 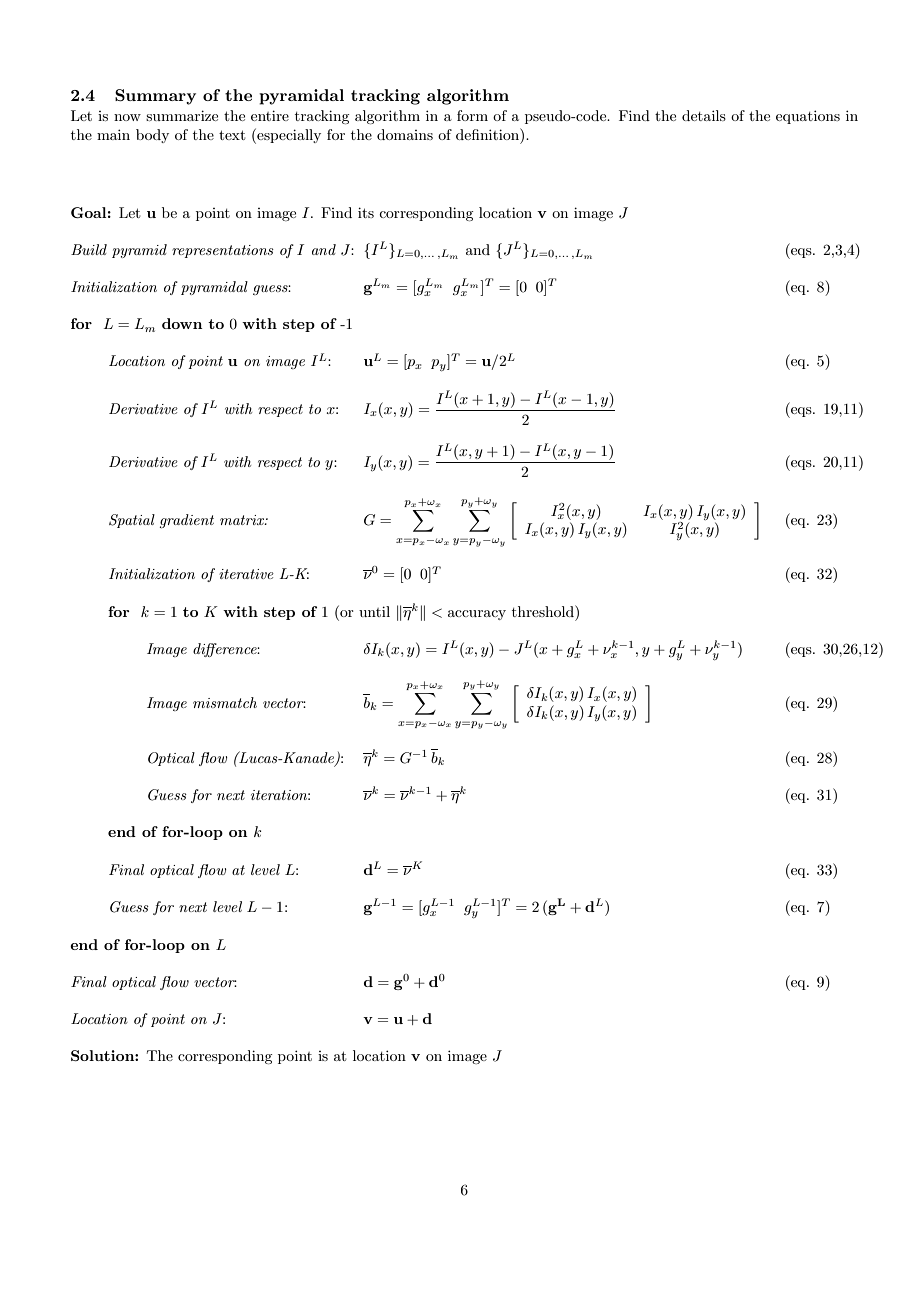 I want to click on summarize, so click(x=182, y=115).
